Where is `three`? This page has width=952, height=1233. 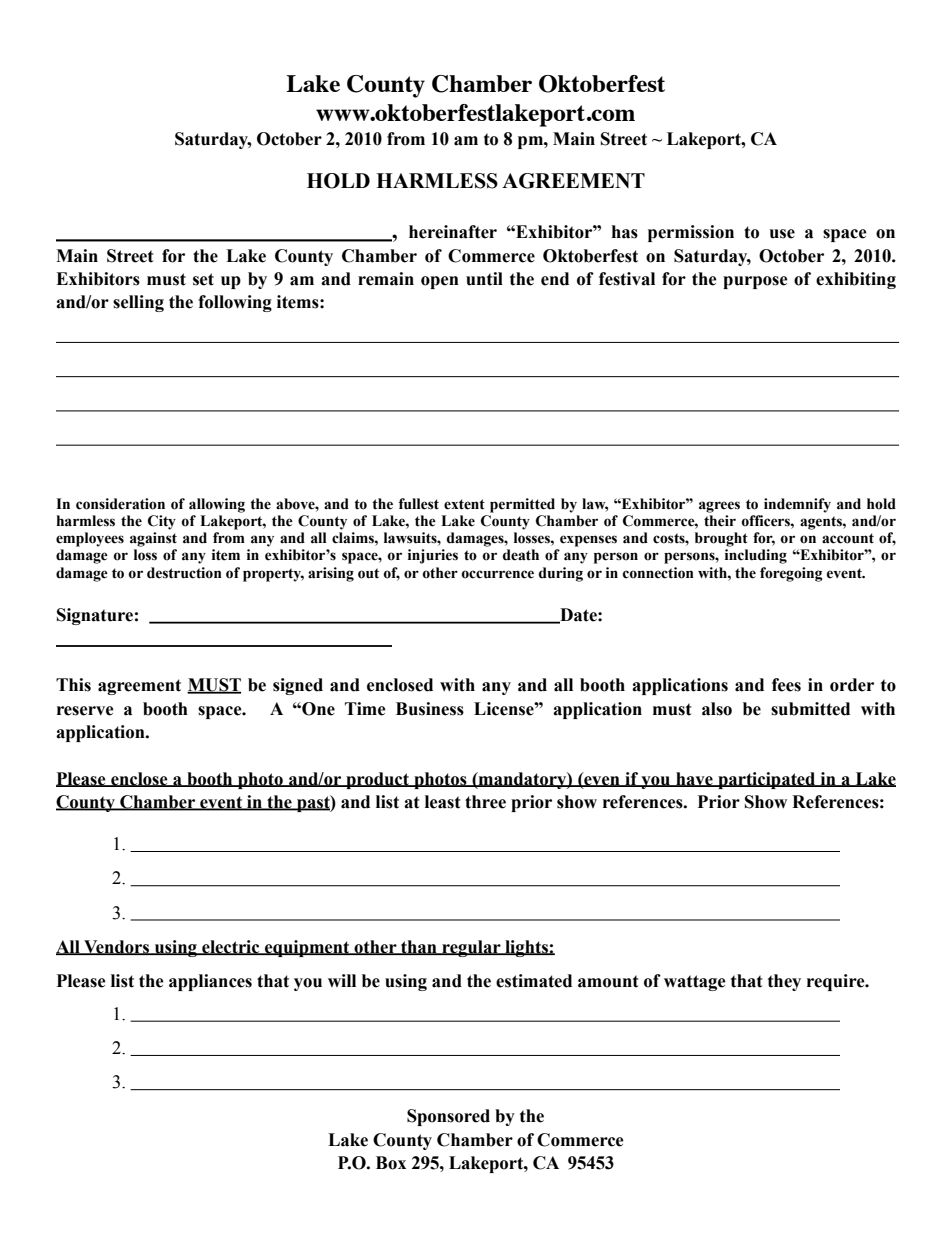
three is located at coordinates (485, 802).
